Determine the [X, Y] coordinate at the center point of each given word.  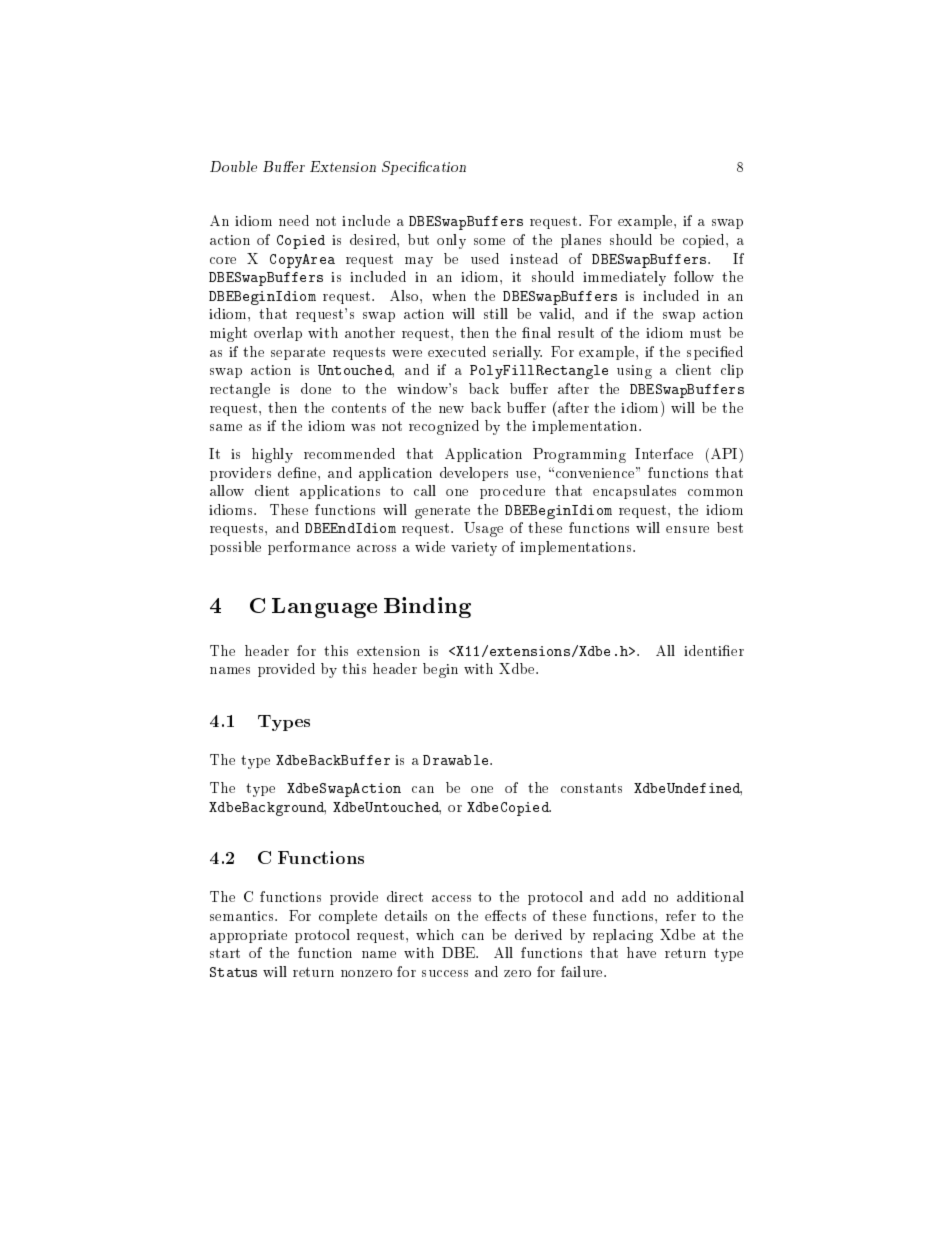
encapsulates [634, 492]
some [489, 241]
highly [272, 455]
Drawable [457, 760]
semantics [243, 916]
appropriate [248, 936]
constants [591, 788]
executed [457, 351]
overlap [278, 334]
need [294, 220]
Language [324, 608]
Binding [427, 607]
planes [581, 241]
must [705, 333]
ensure [687, 529]
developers [474, 474]
